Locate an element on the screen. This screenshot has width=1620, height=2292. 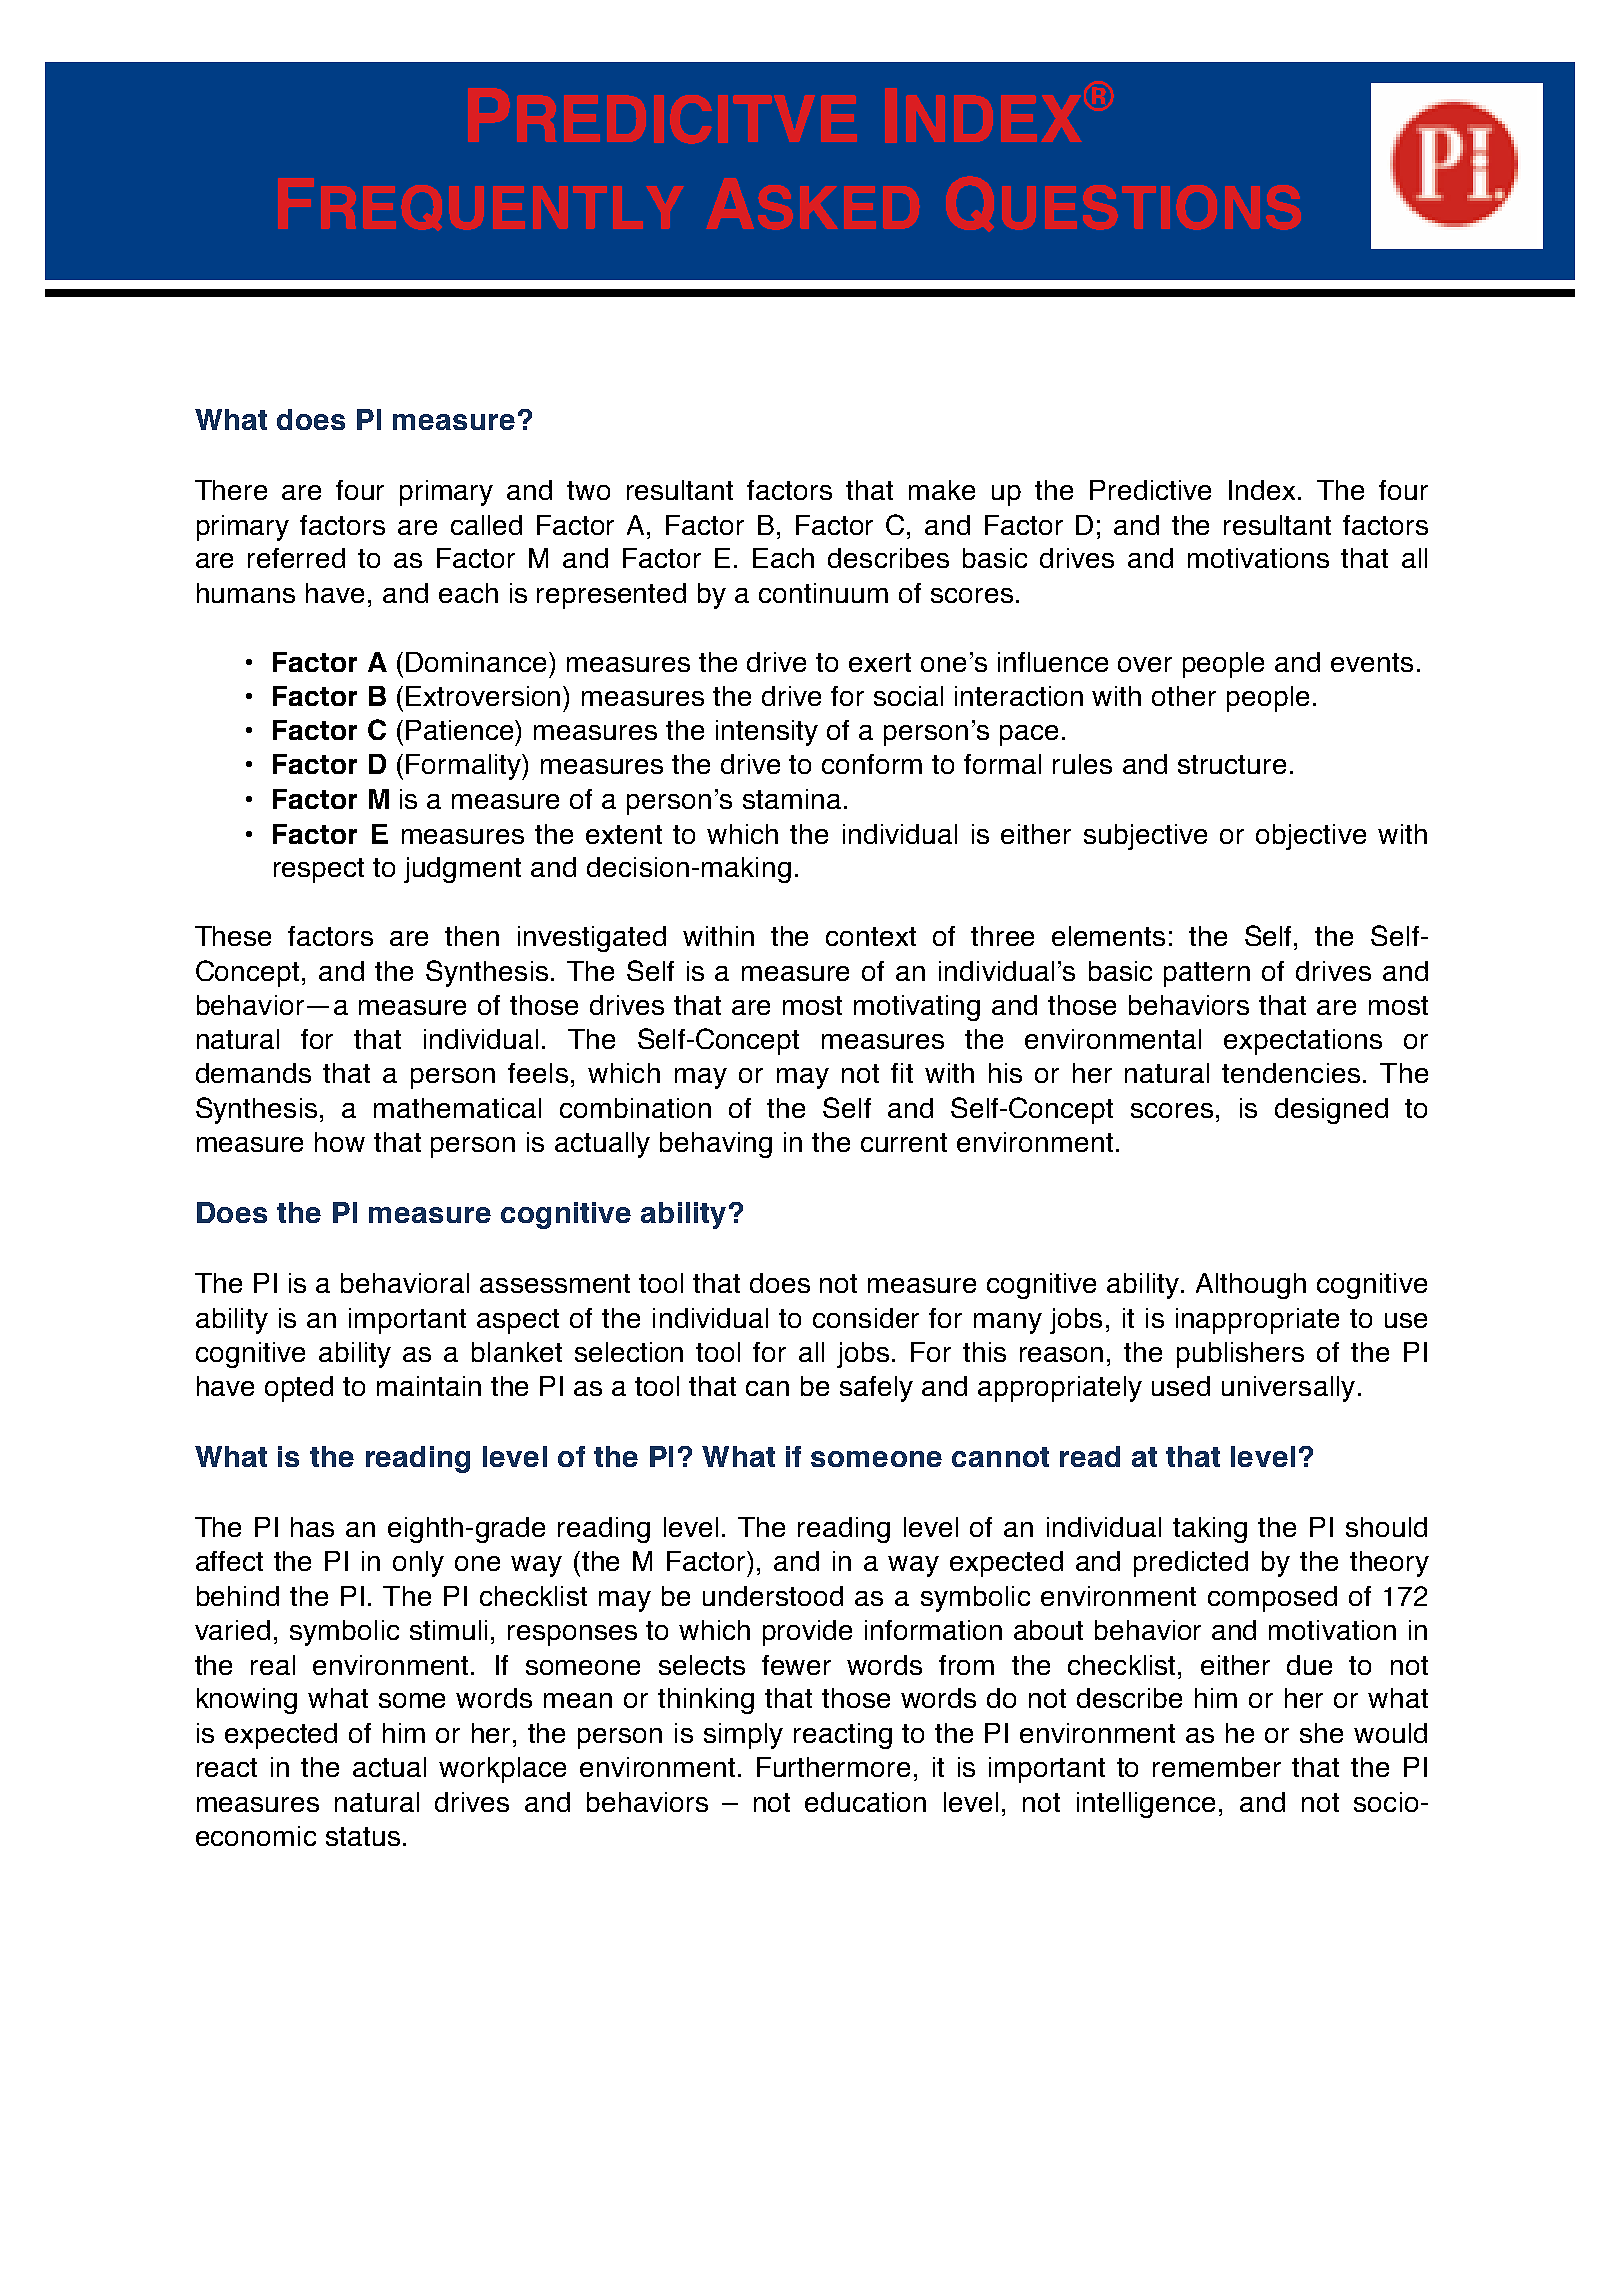
continuum is located at coordinates (823, 593).
